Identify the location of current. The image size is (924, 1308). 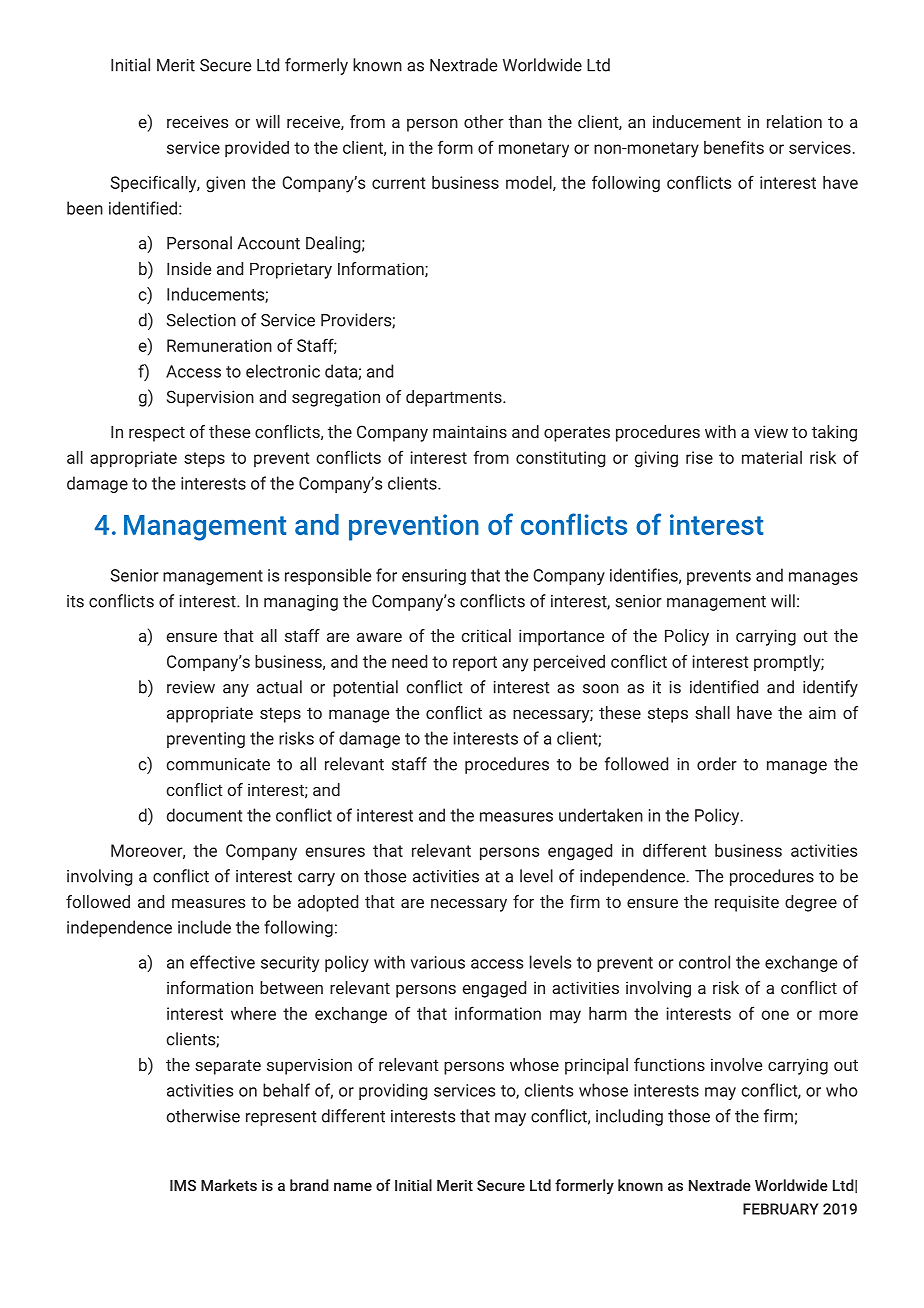
(398, 183).
